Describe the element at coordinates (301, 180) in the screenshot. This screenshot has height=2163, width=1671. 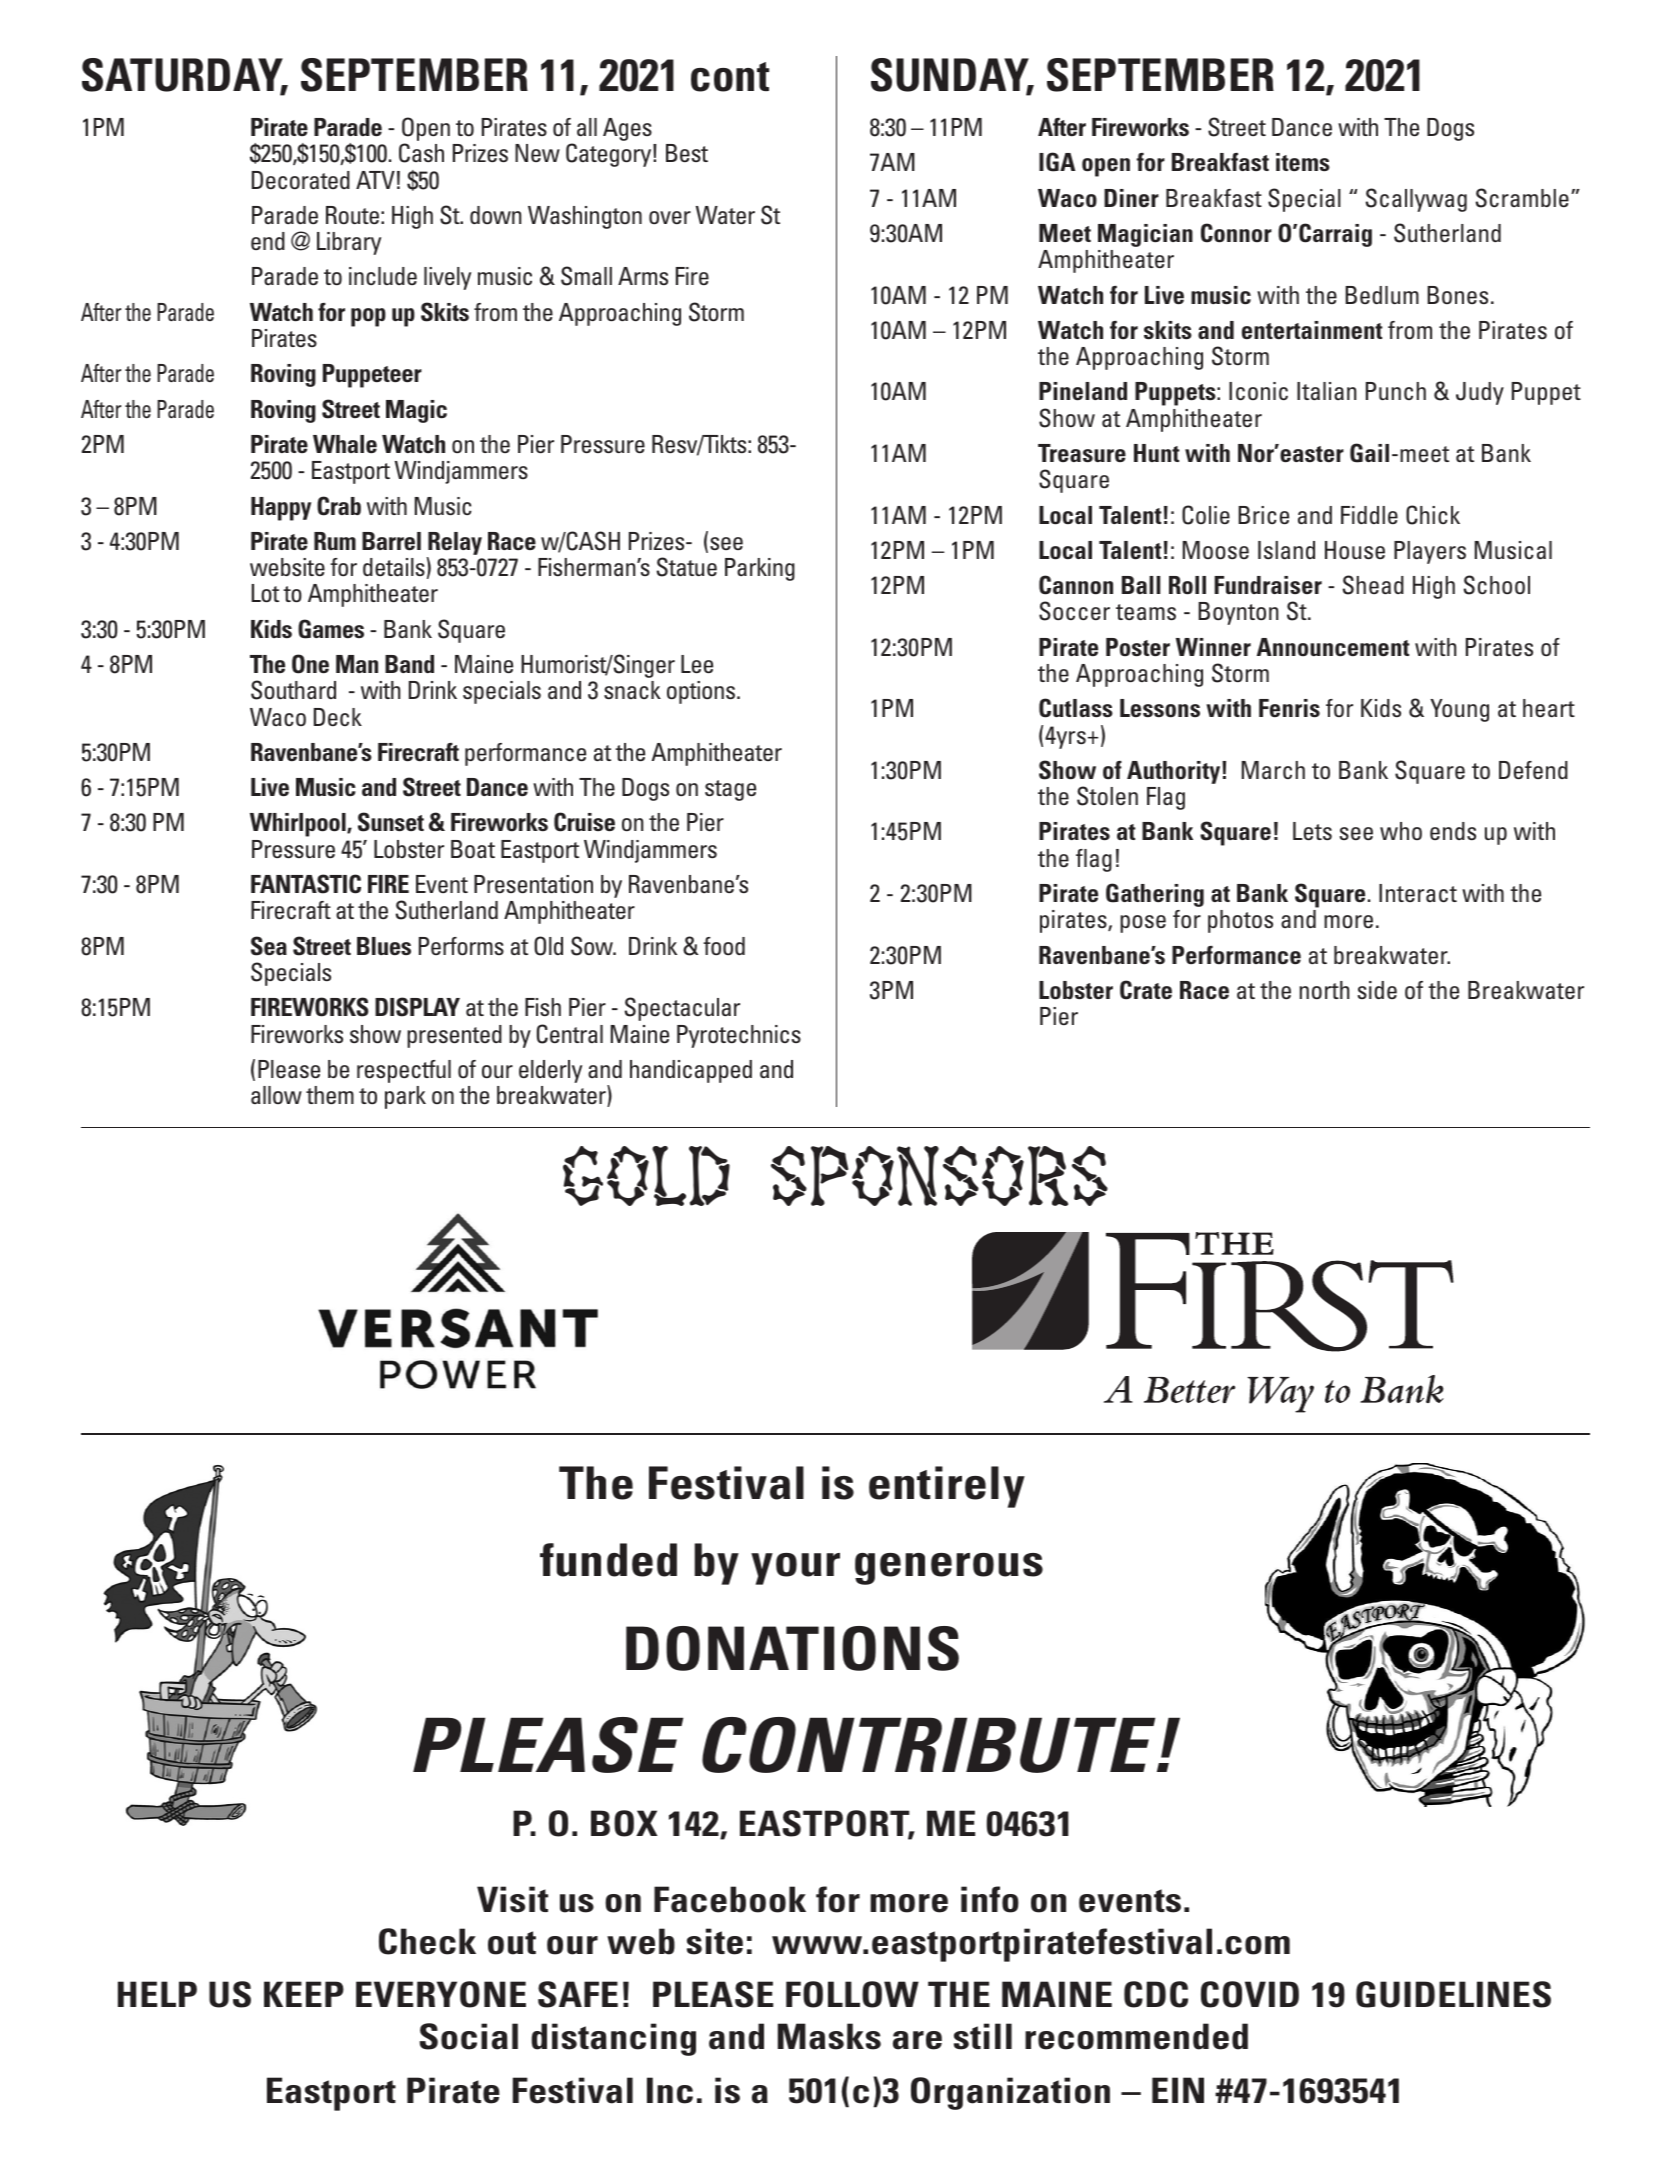
I see `Decorated` at that location.
